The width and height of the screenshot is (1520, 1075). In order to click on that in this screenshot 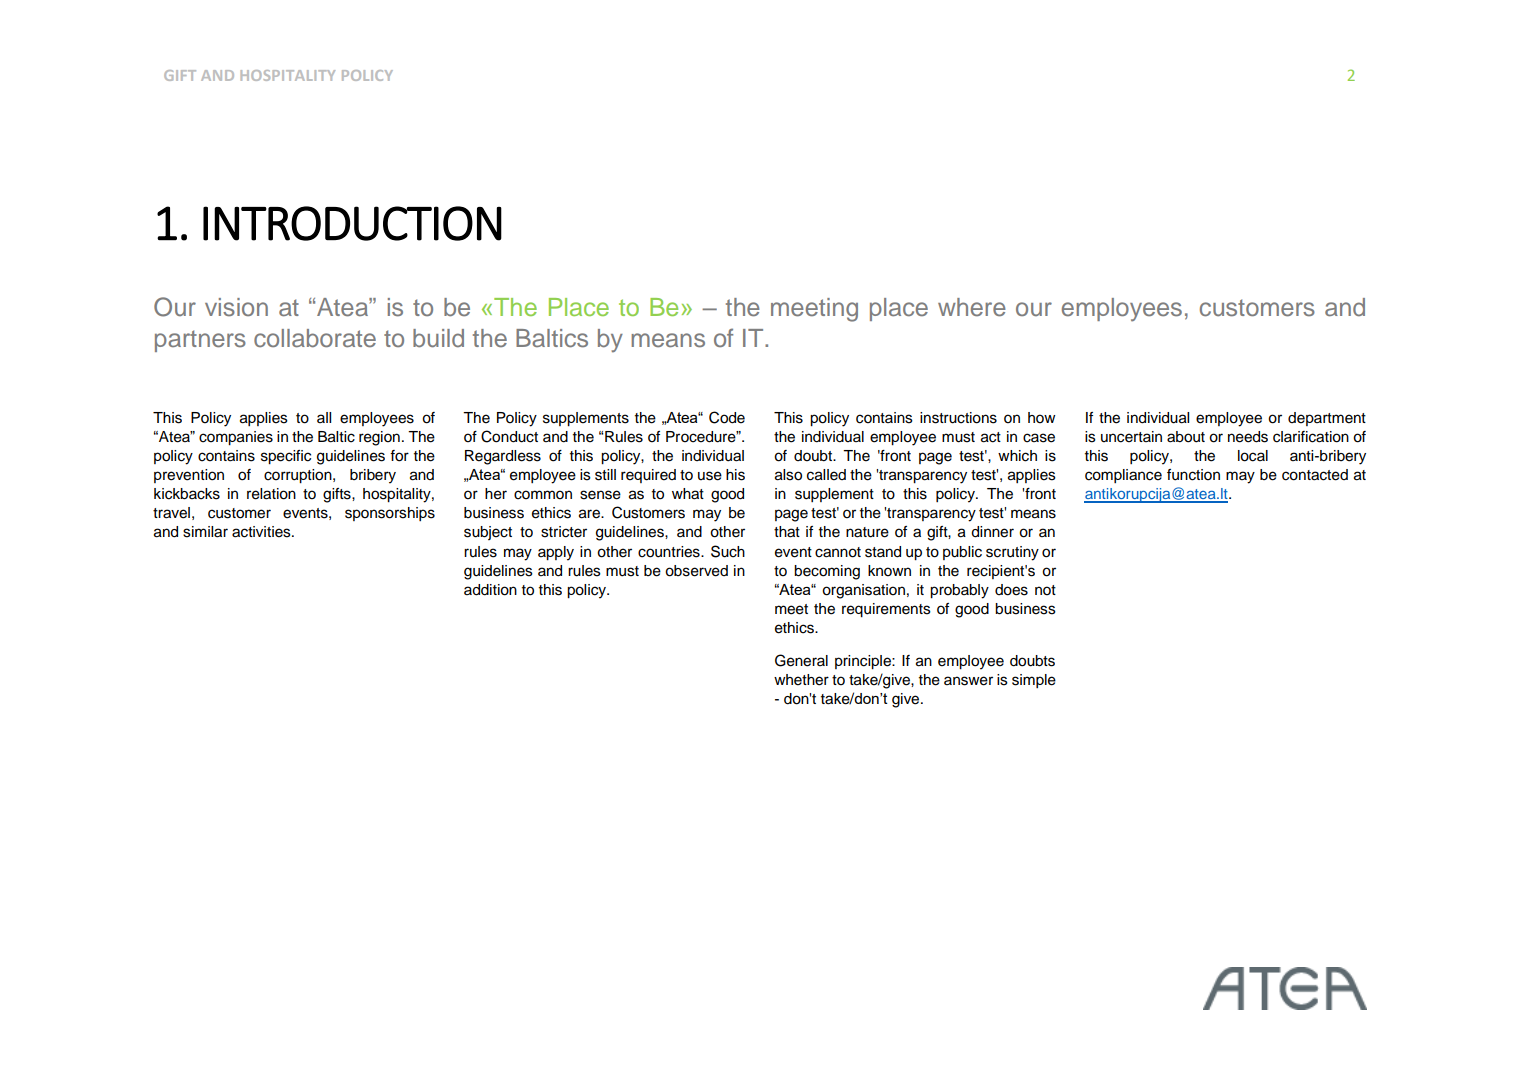, I will do `click(787, 532)`.
